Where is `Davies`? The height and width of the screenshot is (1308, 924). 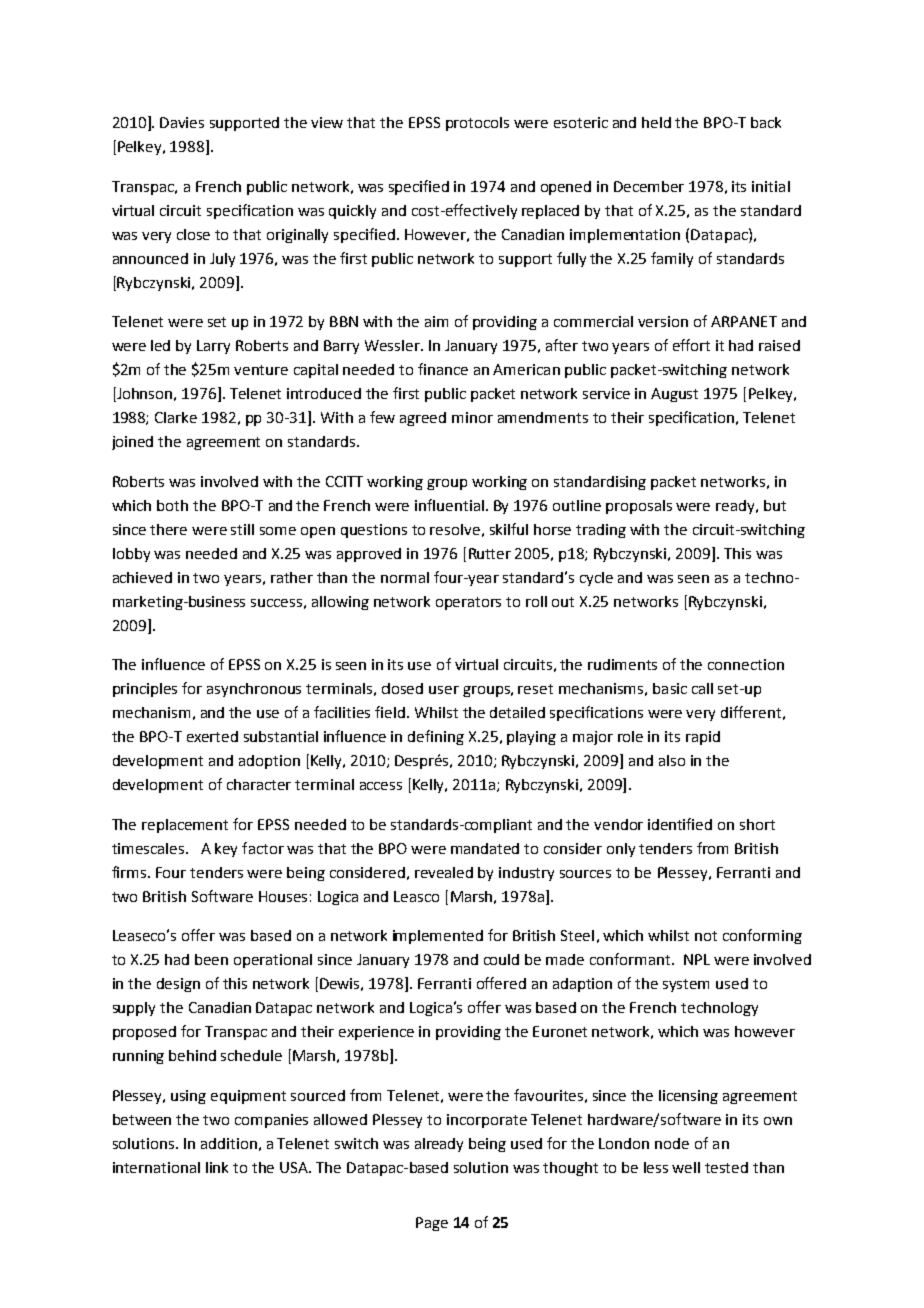
Davies is located at coordinates (182, 122).
